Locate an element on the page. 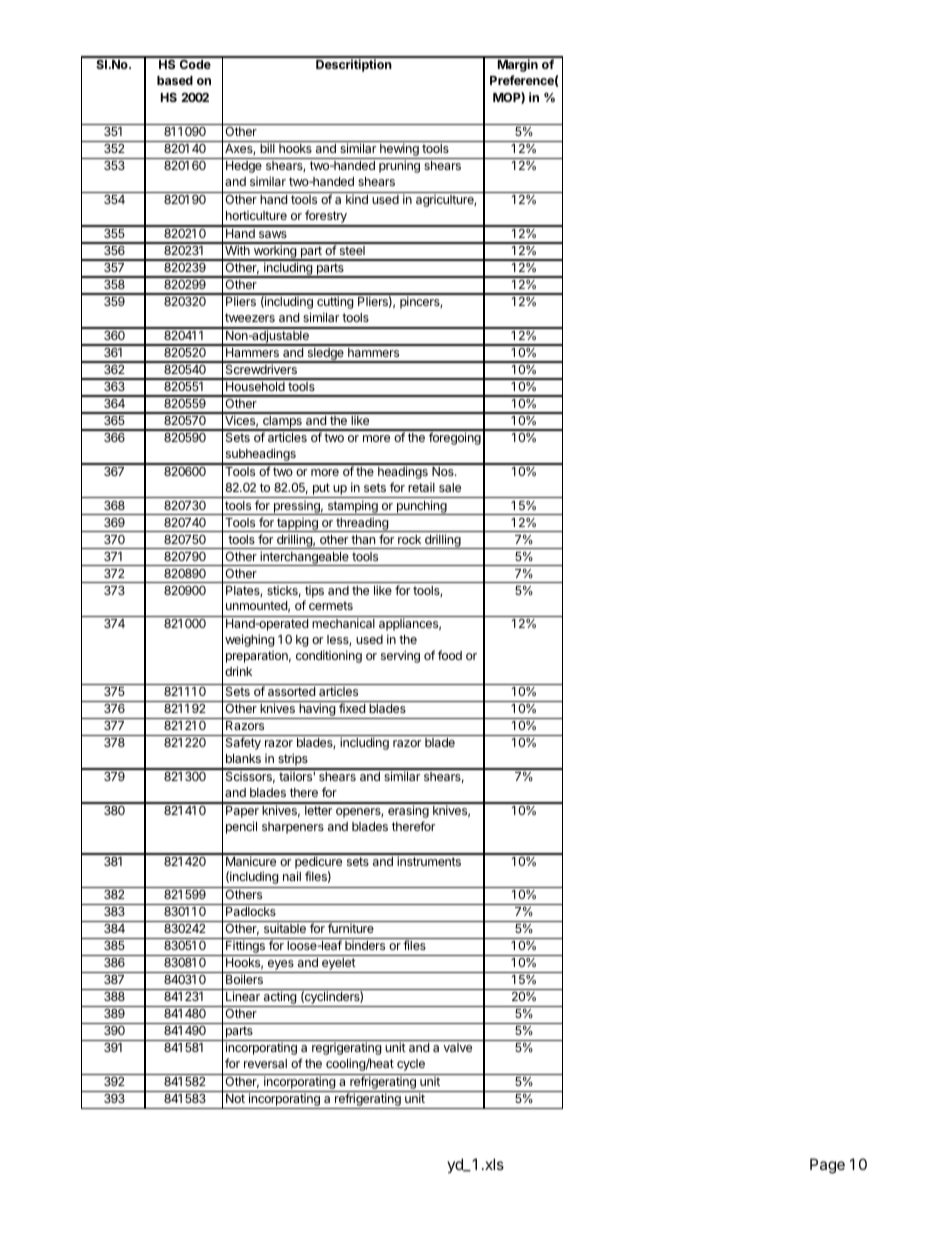  Not is located at coordinates (235, 1098).
